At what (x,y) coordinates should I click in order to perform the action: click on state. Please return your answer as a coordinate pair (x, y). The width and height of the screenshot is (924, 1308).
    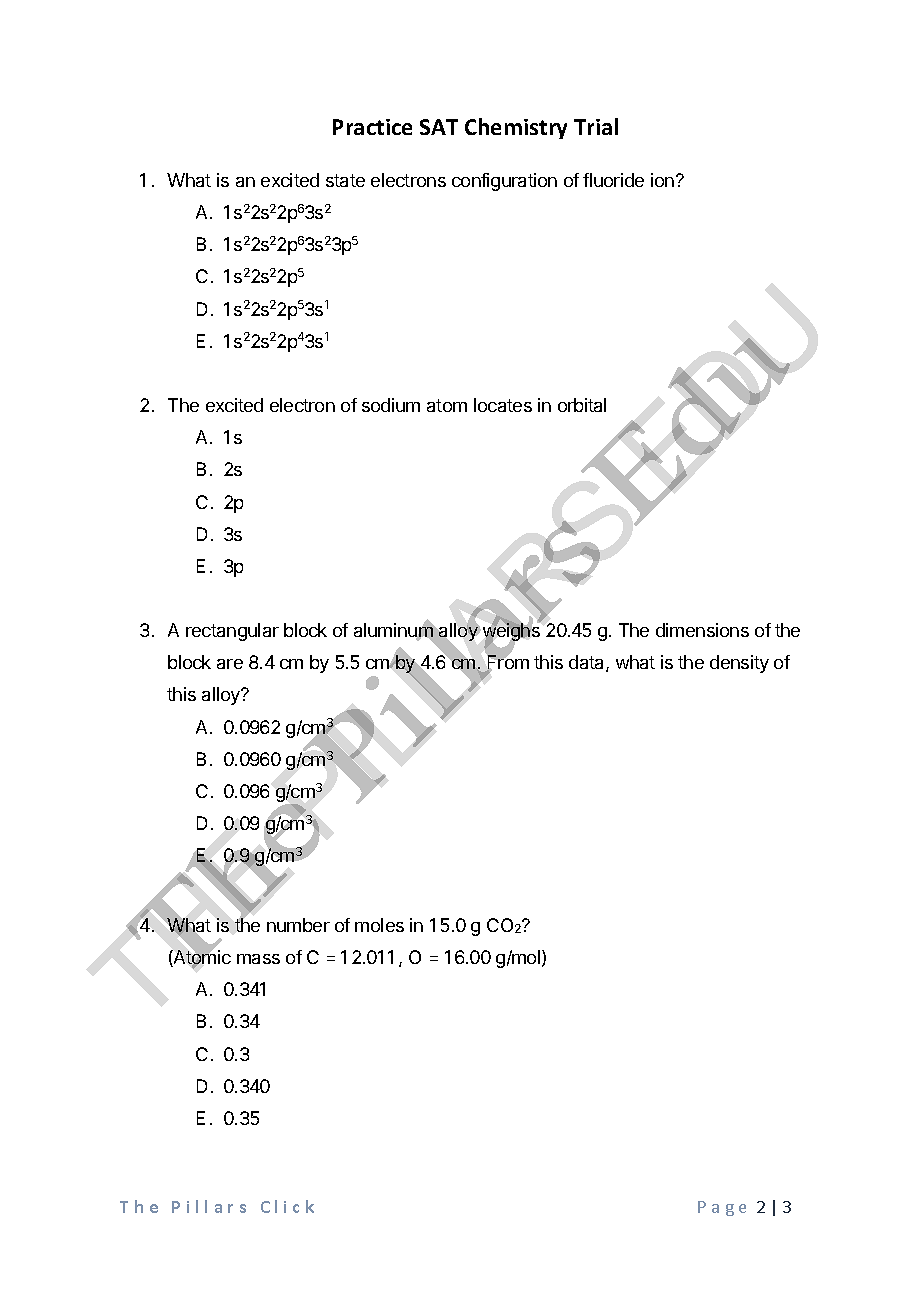
    Looking at the image, I should click on (345, 180).
